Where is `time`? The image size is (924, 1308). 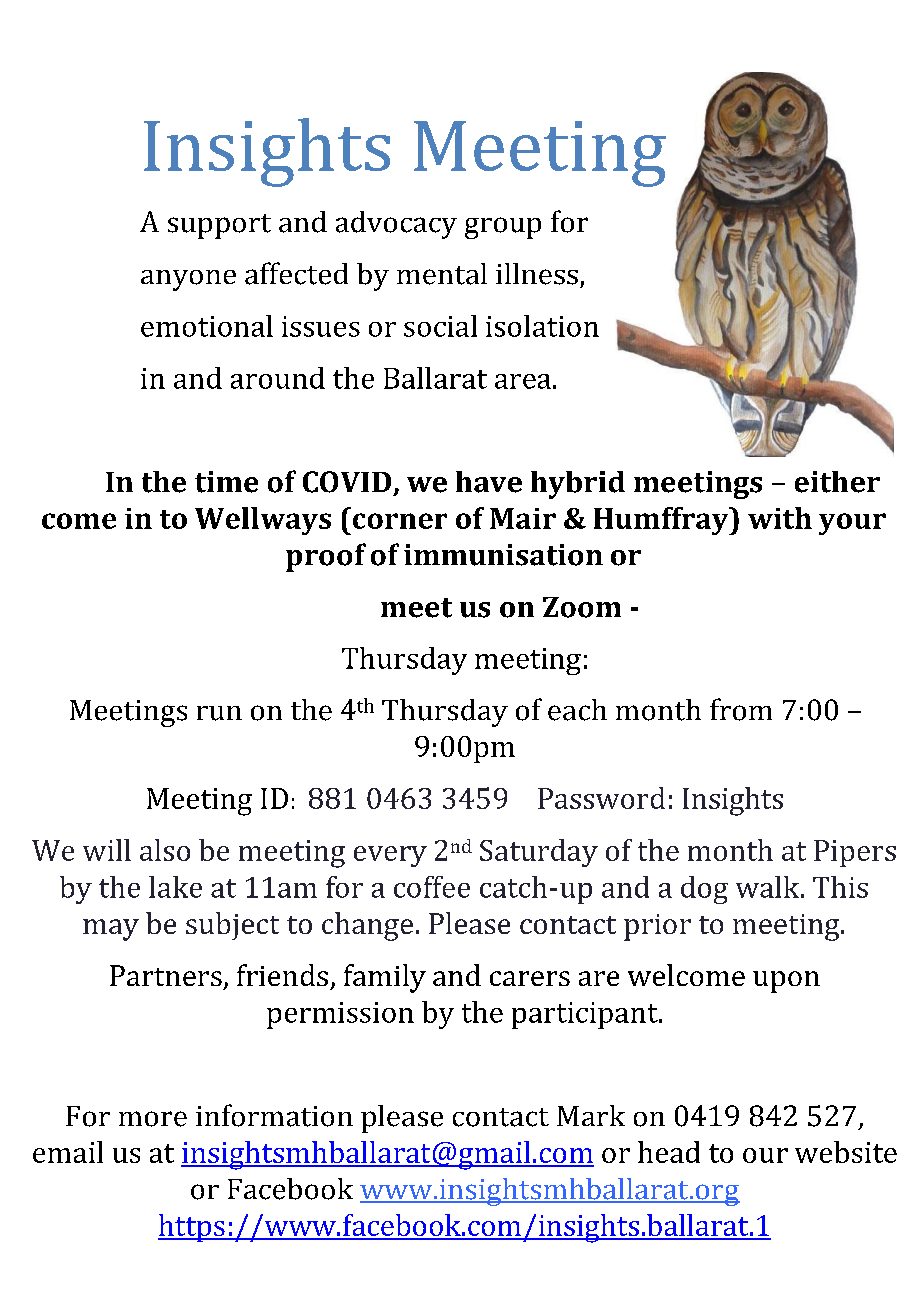
time is located at coordinates (226, 482).
